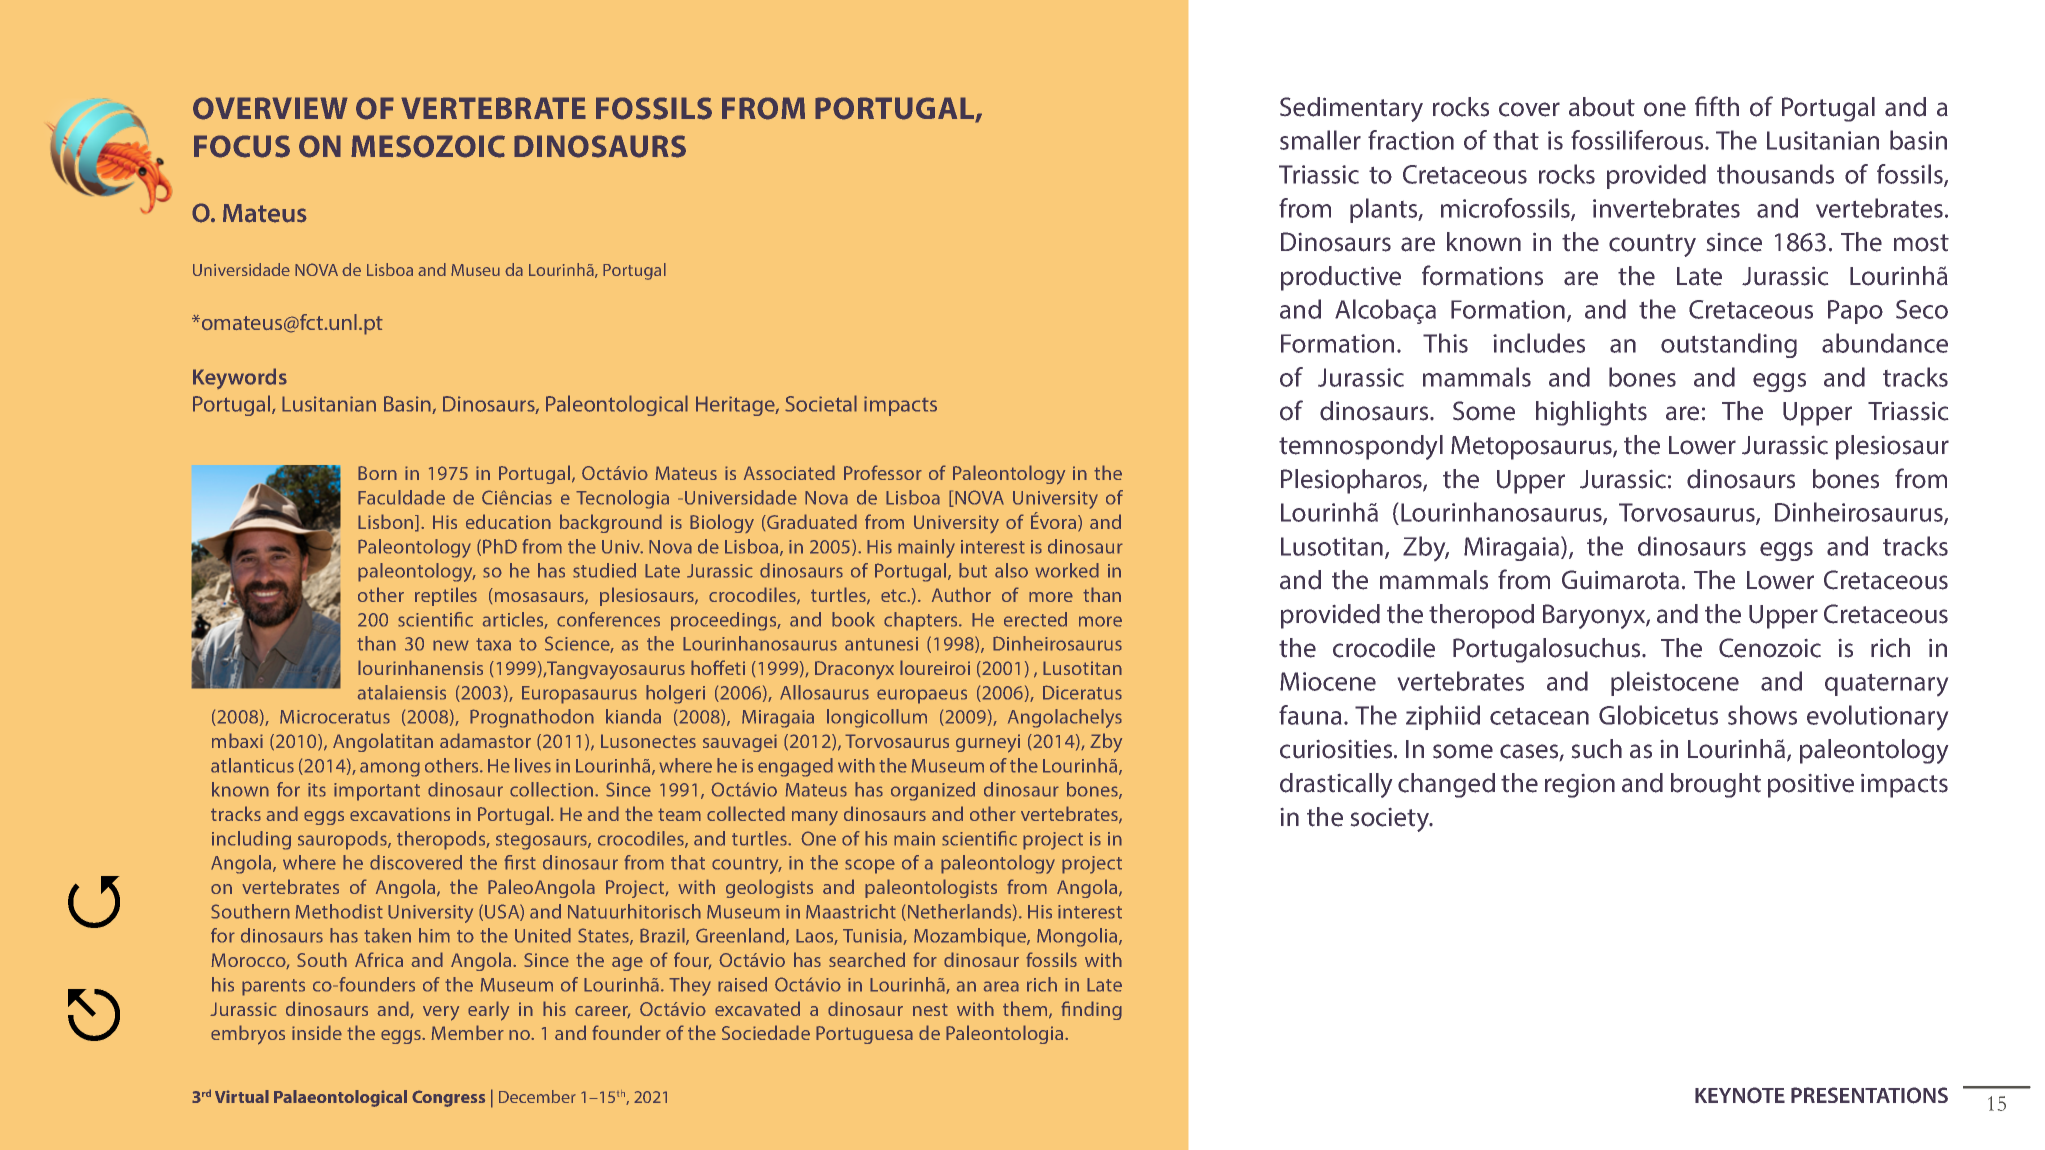  I want to click on MESOZOIC, so click(428, 146).
